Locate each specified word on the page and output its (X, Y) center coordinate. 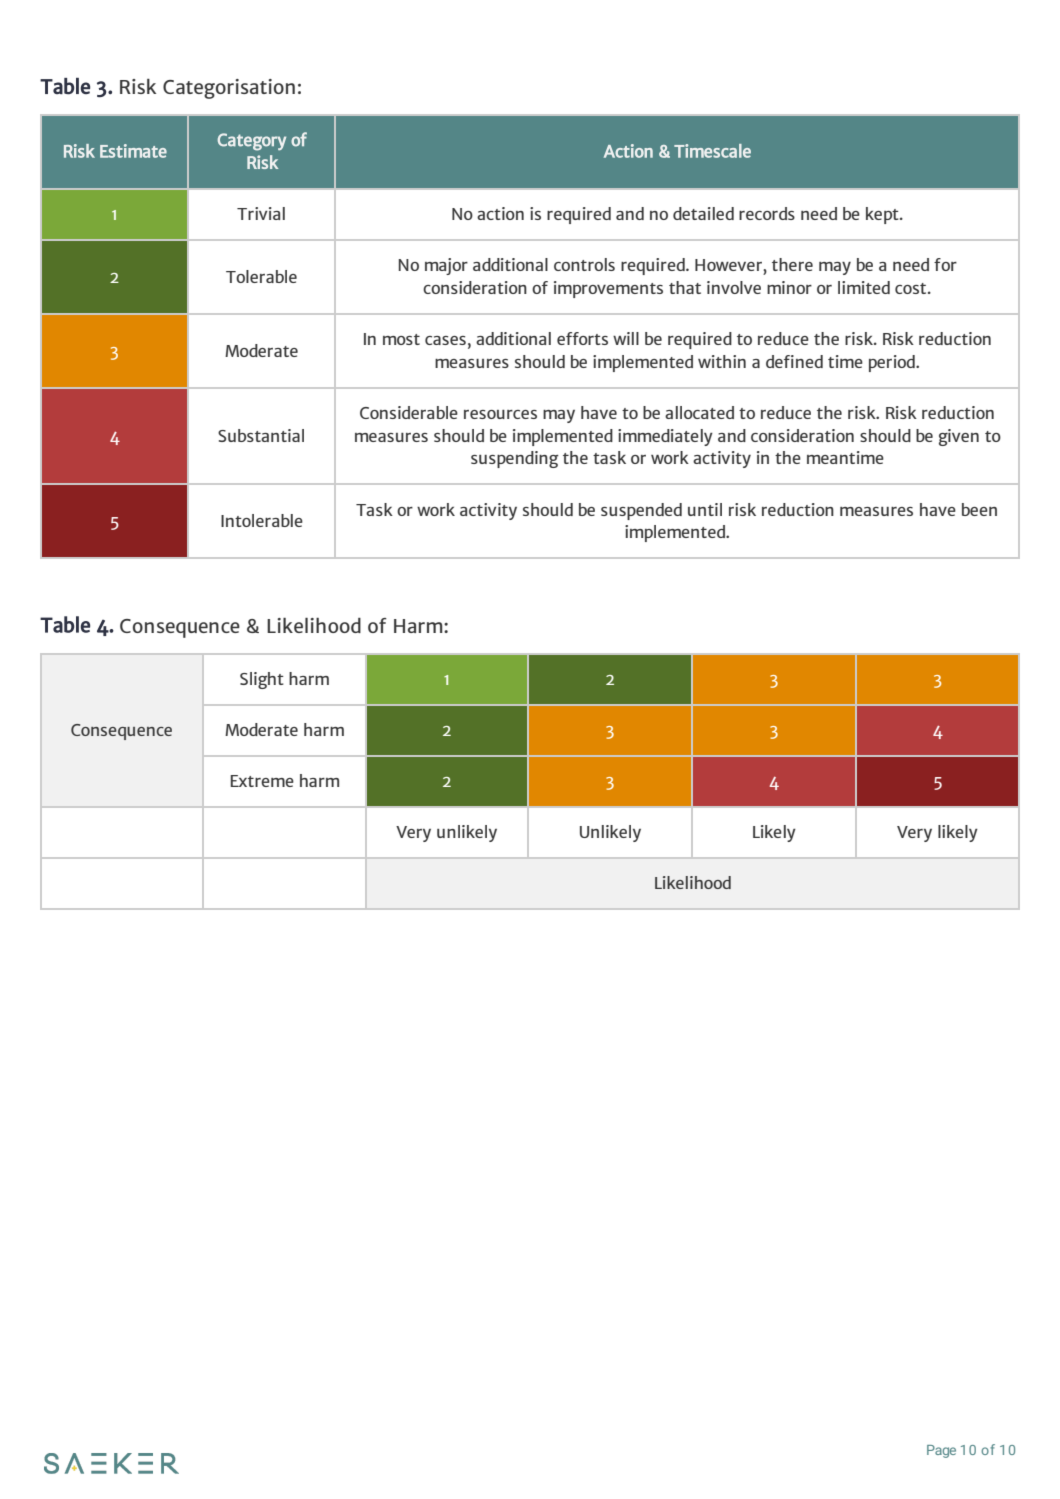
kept (883, 215)
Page (941, 1451)
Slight (262, 680)
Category (252, 142)
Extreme (262, 781)
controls (584, 264)
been (979, 509)
